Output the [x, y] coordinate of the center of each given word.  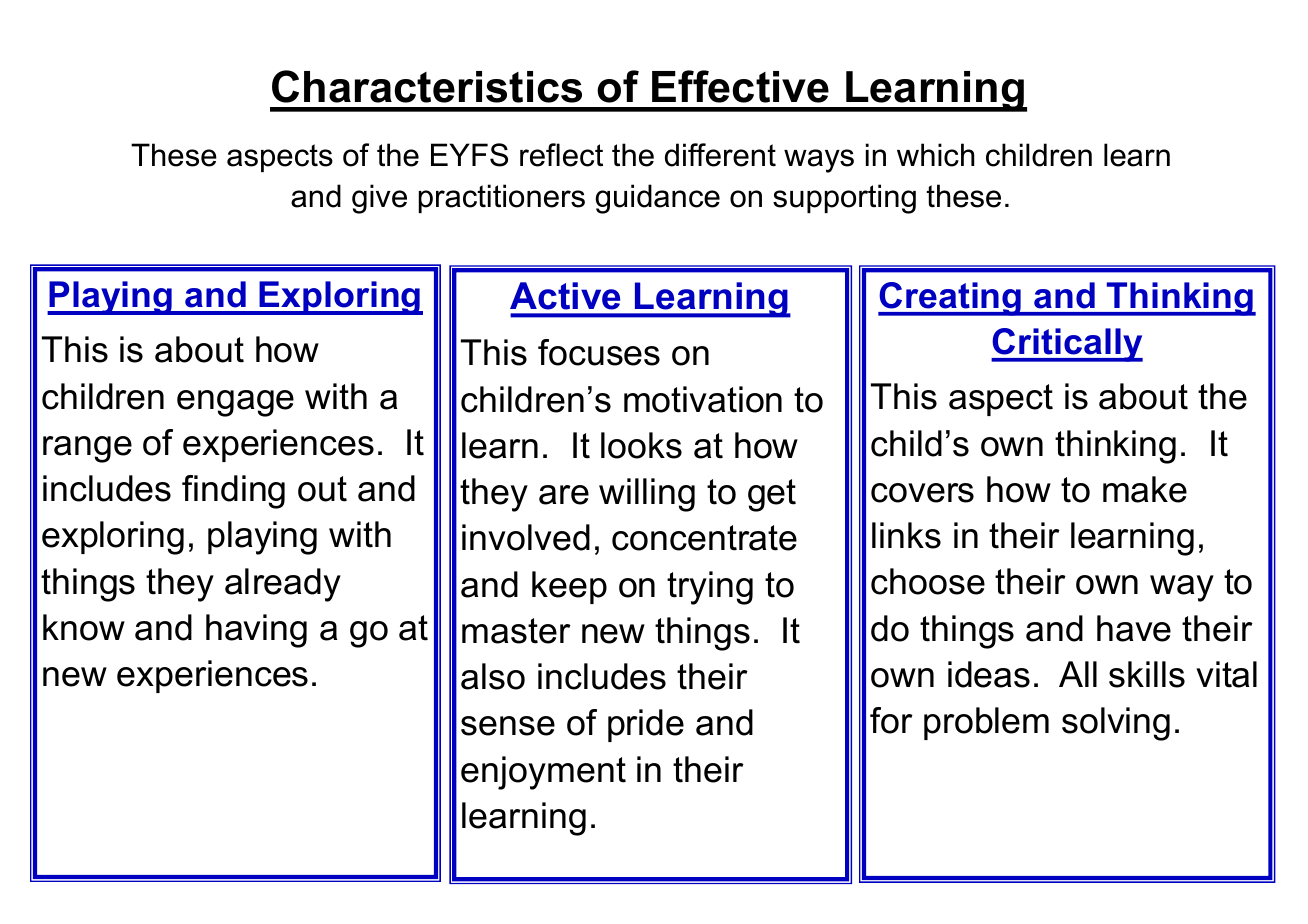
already [283, 585]
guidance [657, 199]
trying [710, 588]
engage [235, 403]
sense [508, 726]
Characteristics [427, 86]
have [1134, 628]
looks [641, 445]
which [936, 155]
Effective [740, 86]
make [1145, 489]
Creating [951, 299]
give [379, 199]
